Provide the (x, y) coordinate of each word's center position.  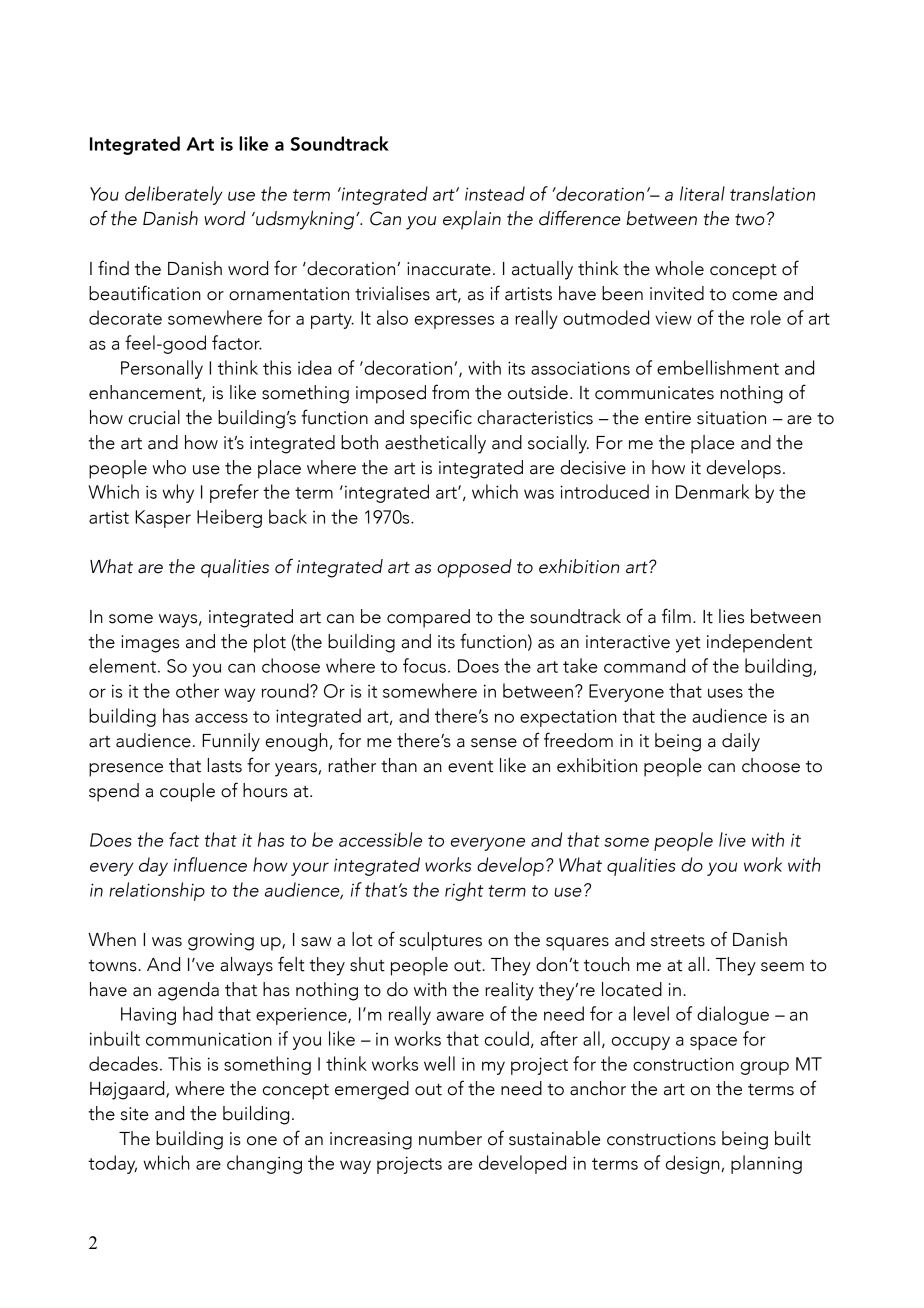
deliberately (174, 195)
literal (702, 193)
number (450, 1138)
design (694, 1164)
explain (472, 220)
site (134, 1114)
